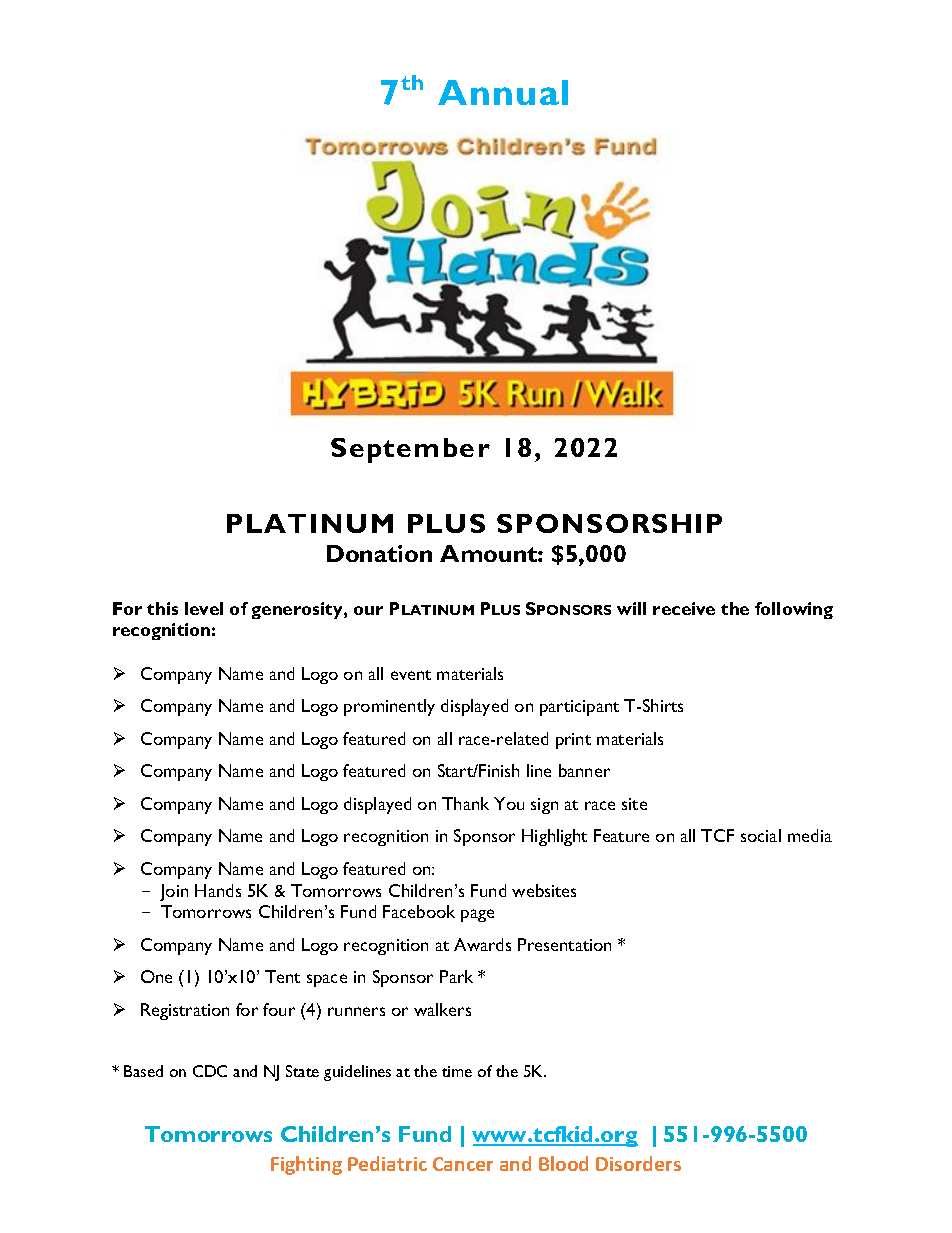 Image resolution: width=952 pixels, height=1233 pixels. I want to click on social, so click(761, 835).
